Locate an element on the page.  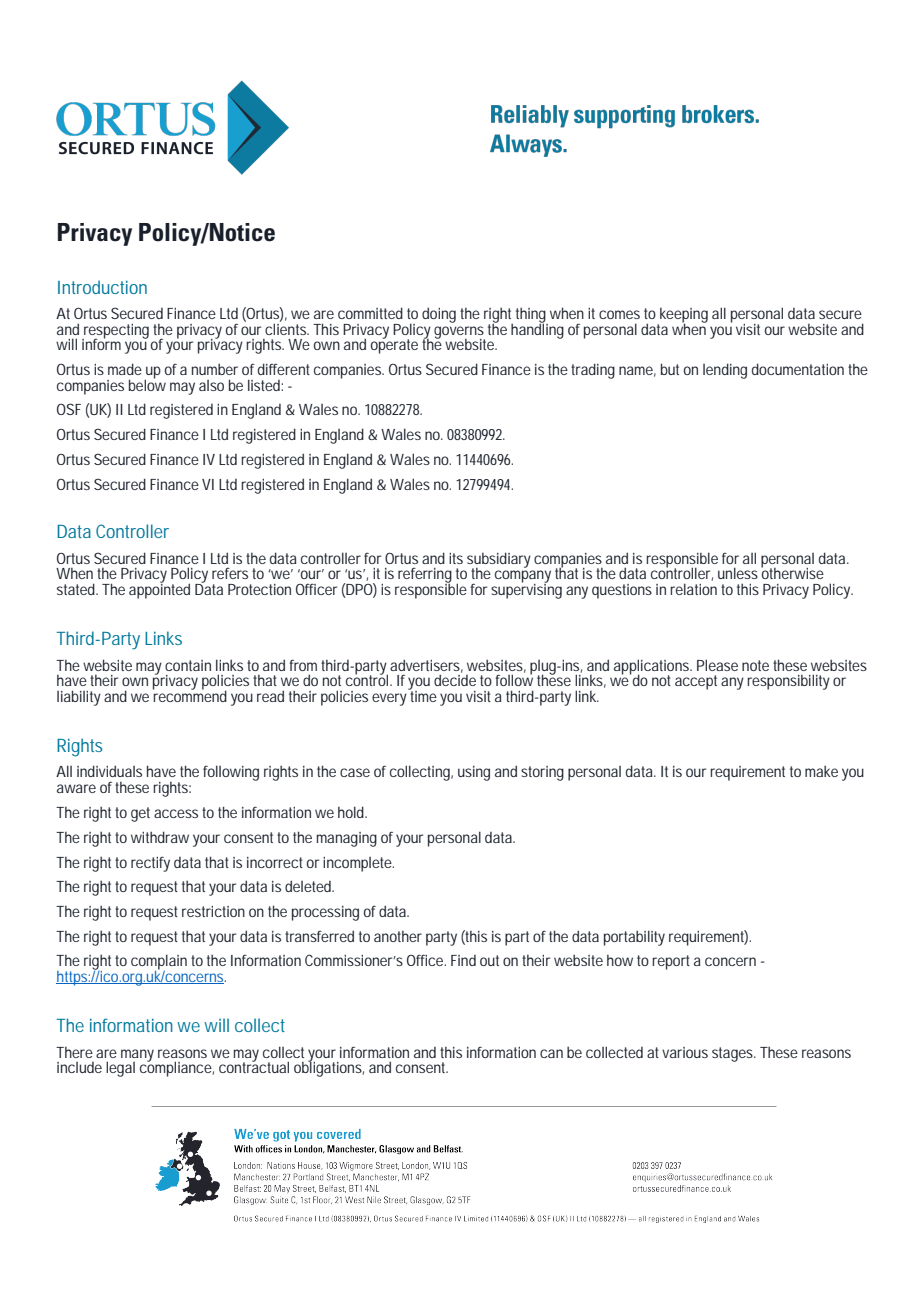
keeping is located at coordinates (683, 316).
